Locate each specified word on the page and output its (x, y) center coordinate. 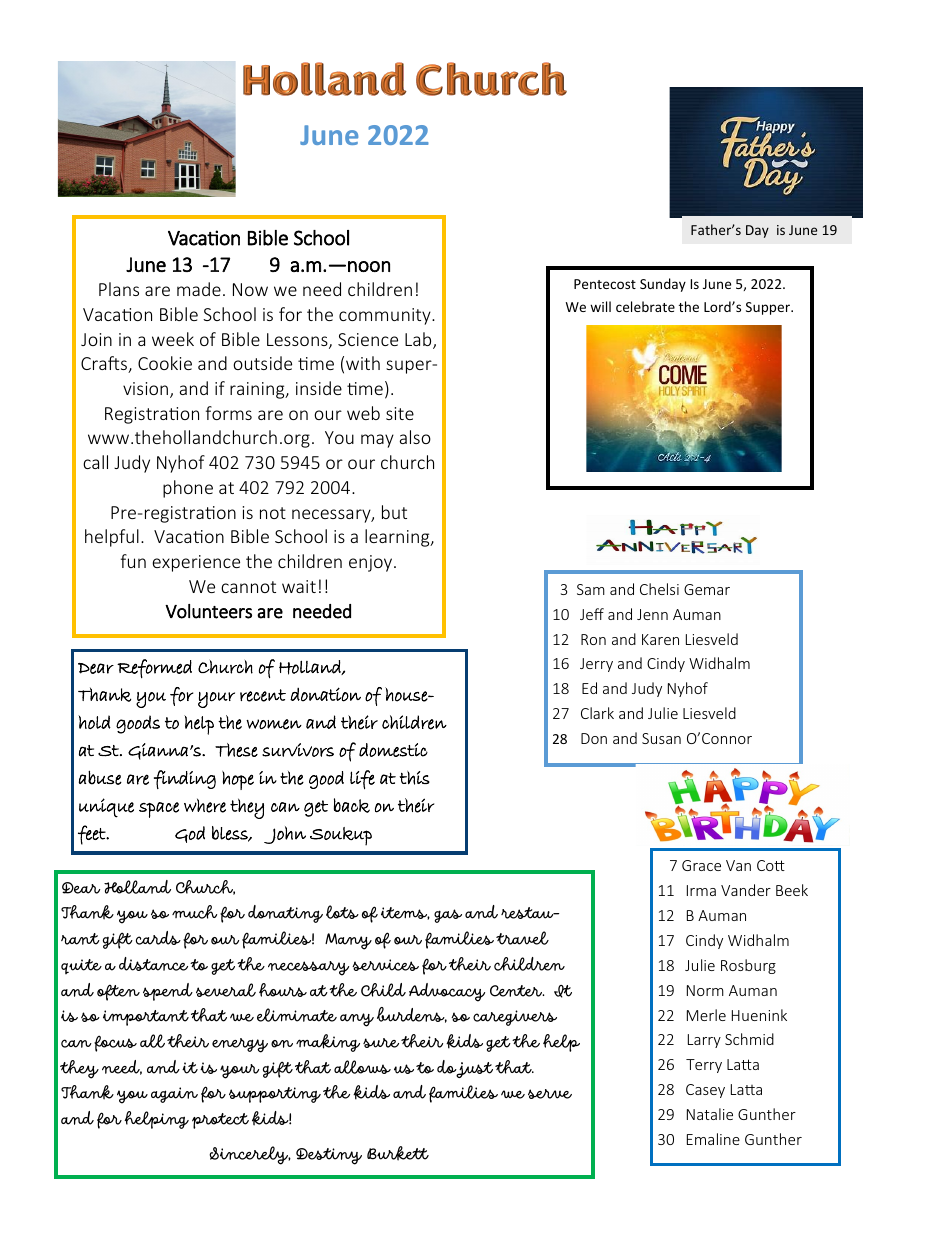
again (174, 1095)
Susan (661, 738)
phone (188, 489)
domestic (393, 750)
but (394, 512)
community (386, 316)
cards (158, 938)
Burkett (398, 1153)
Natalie (710, 1114)
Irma (701, 890)
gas (448, 916)
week (173, 339)
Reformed (154, 668)
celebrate (645, 306)
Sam (591, 589)
